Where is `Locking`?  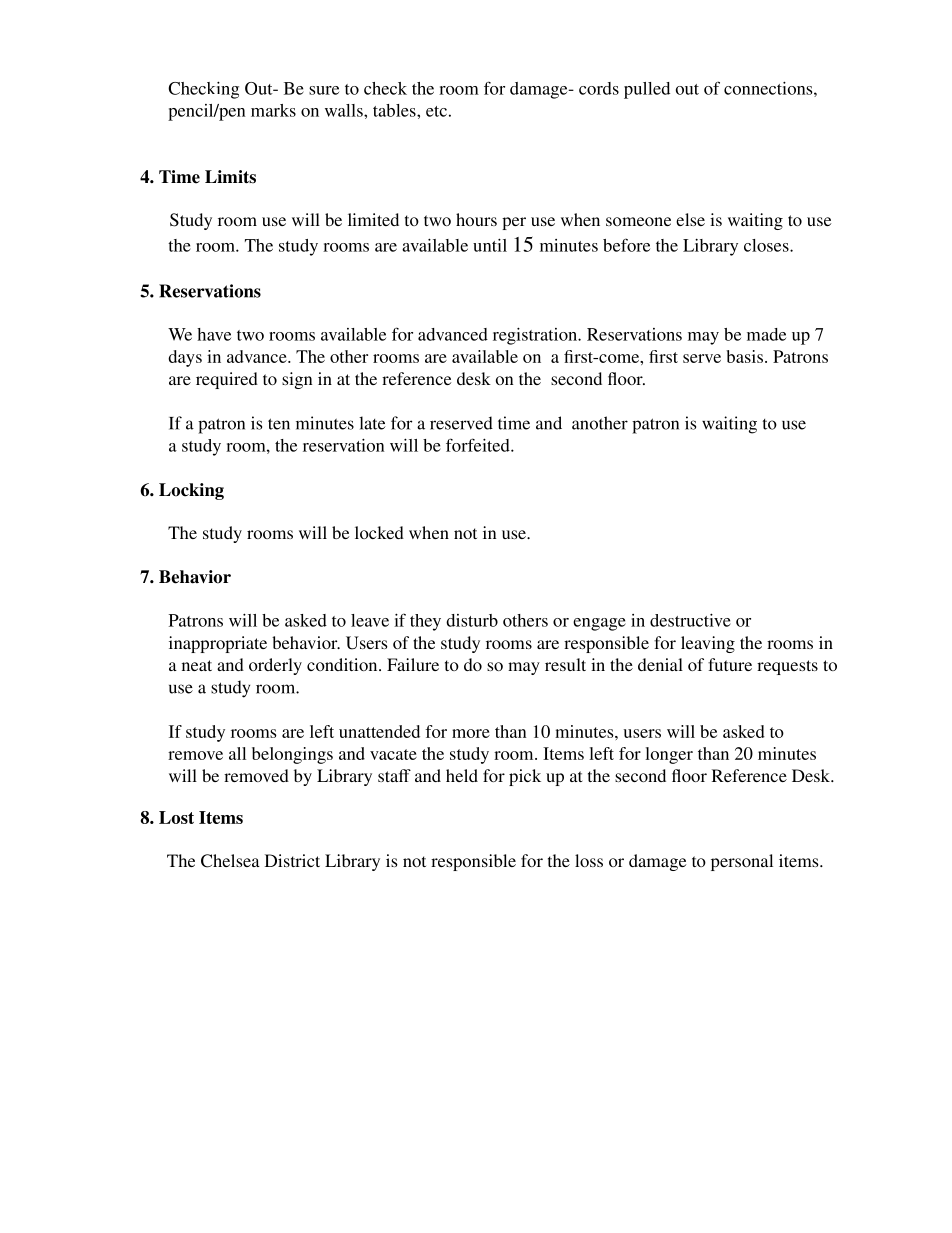
Locking is located at coordinates (191, 491).
